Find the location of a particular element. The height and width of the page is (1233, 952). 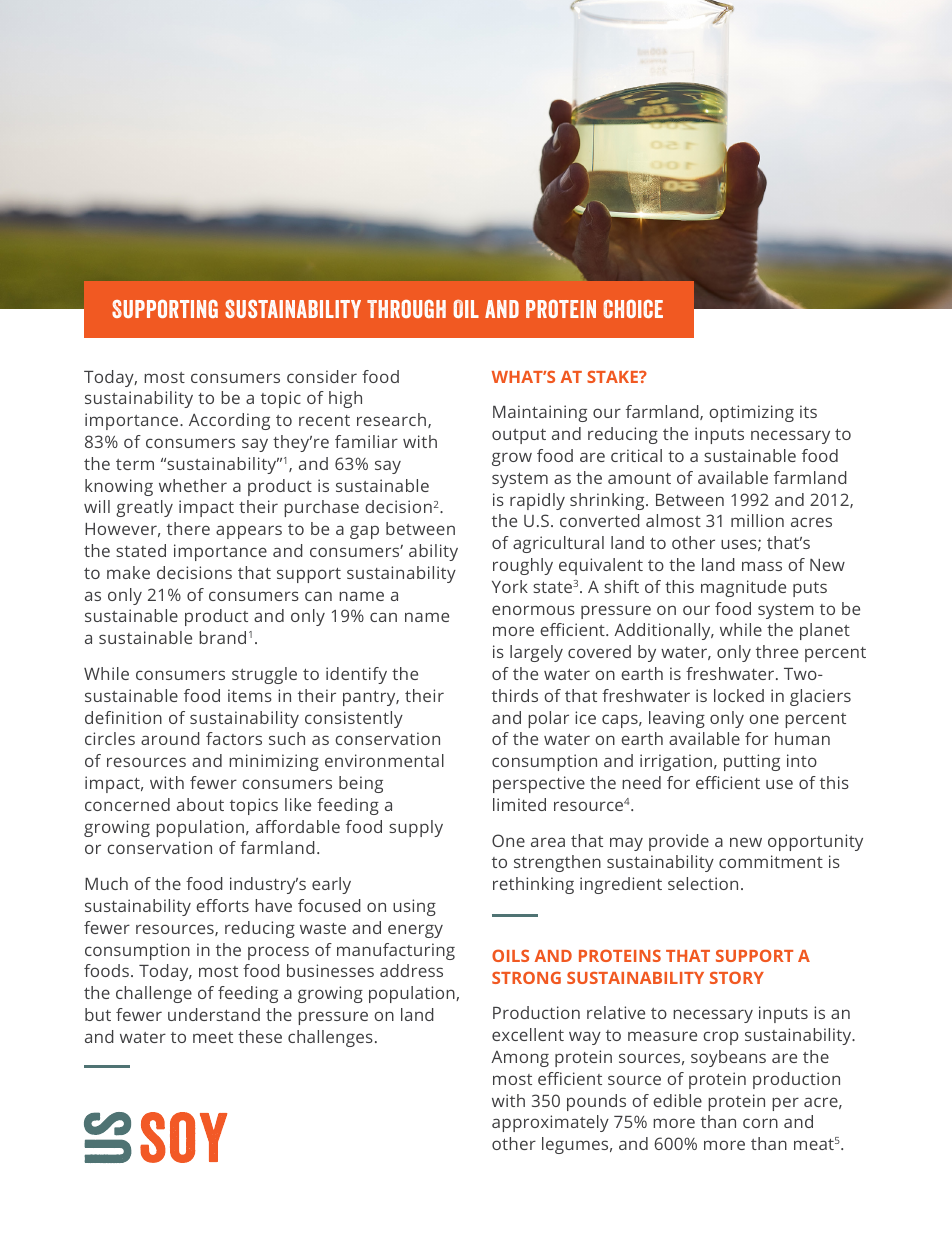

make is located at coordinates (128, 572).
